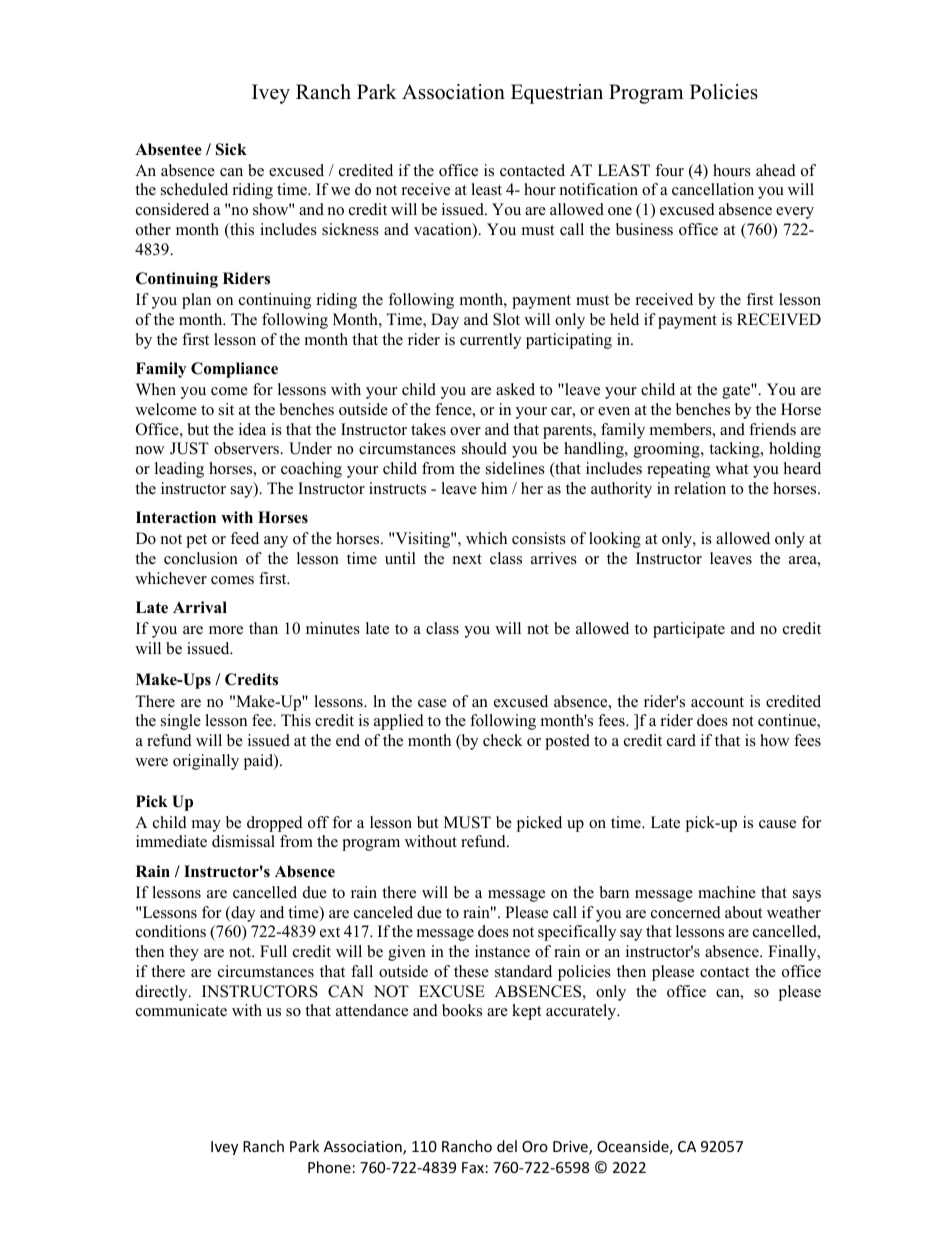 Image resolution: width=952 pixels, height=1233 pixels. What do you see at coordinates (776, 170) in the screenshot?
I see `ahead` at bounding box center [776, 170].
